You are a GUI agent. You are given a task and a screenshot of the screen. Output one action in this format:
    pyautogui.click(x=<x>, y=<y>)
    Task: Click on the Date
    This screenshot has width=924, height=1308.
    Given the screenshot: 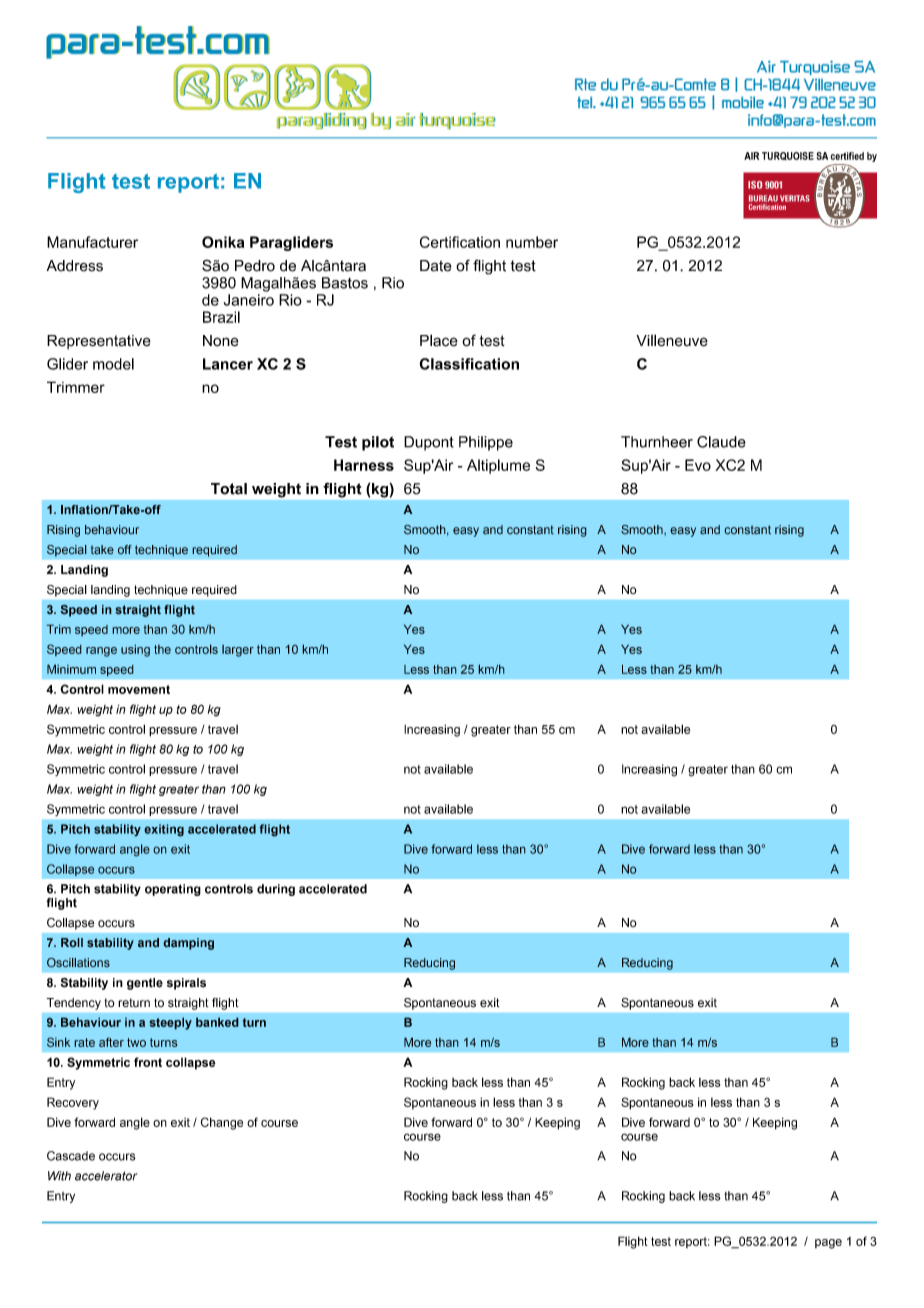 What is the action you would take?
    pyautogui.click(x=436, y=266)
